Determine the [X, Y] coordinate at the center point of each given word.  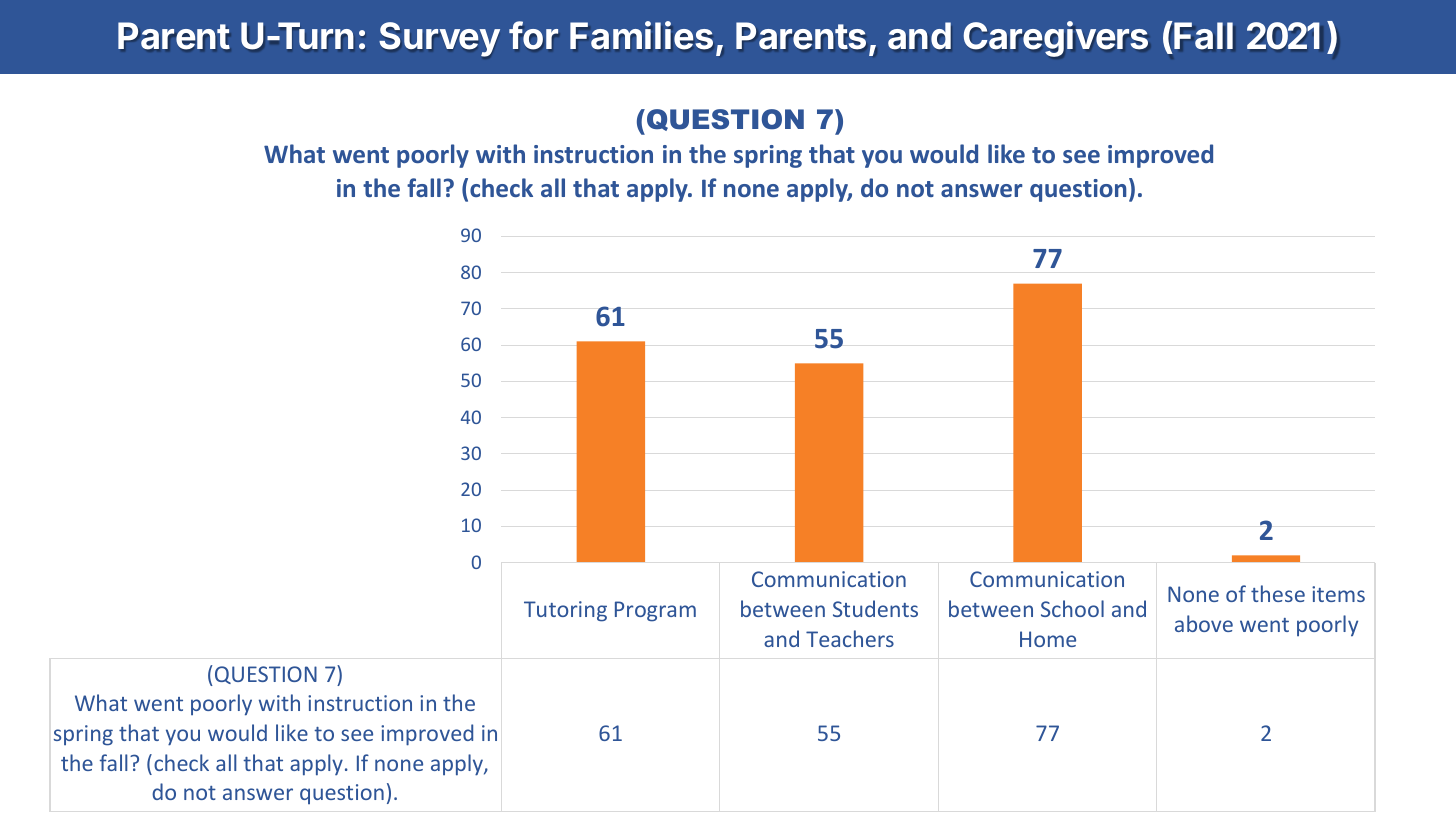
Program [655, 611]
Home [1048, 639]
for [533, 35]
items [1338, 594]
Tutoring [565, 611]
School [1072, 608]
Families [641, 35]
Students [875, 608]
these [1278, 593]
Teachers [850, 638]
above [1204, 623]
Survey [439, 39]
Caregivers [1056, 39]
